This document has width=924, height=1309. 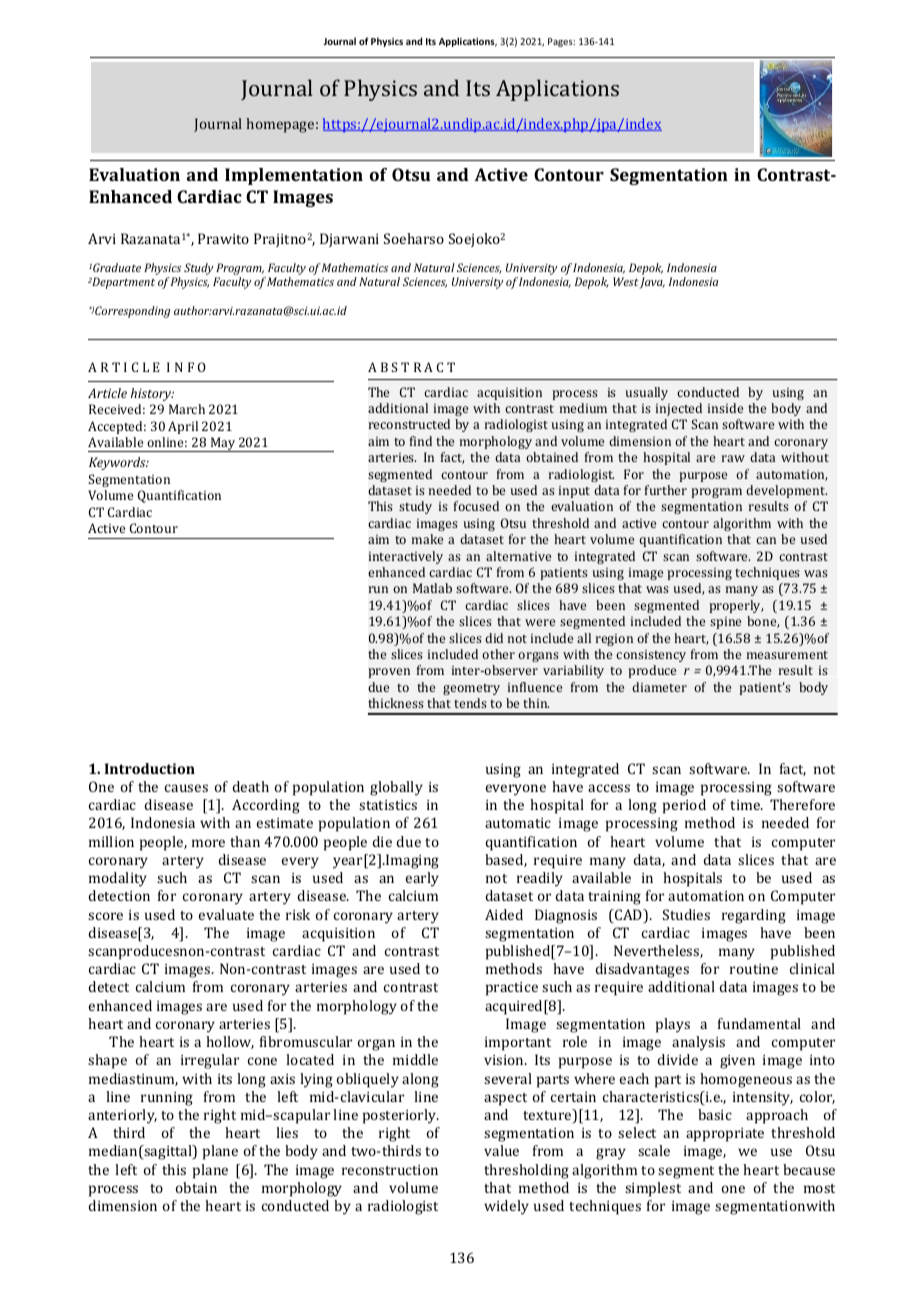 What do you see at coordinates (122, 1116) in the document?
I see `anteriorly` at bounding box center [122, 1116].
